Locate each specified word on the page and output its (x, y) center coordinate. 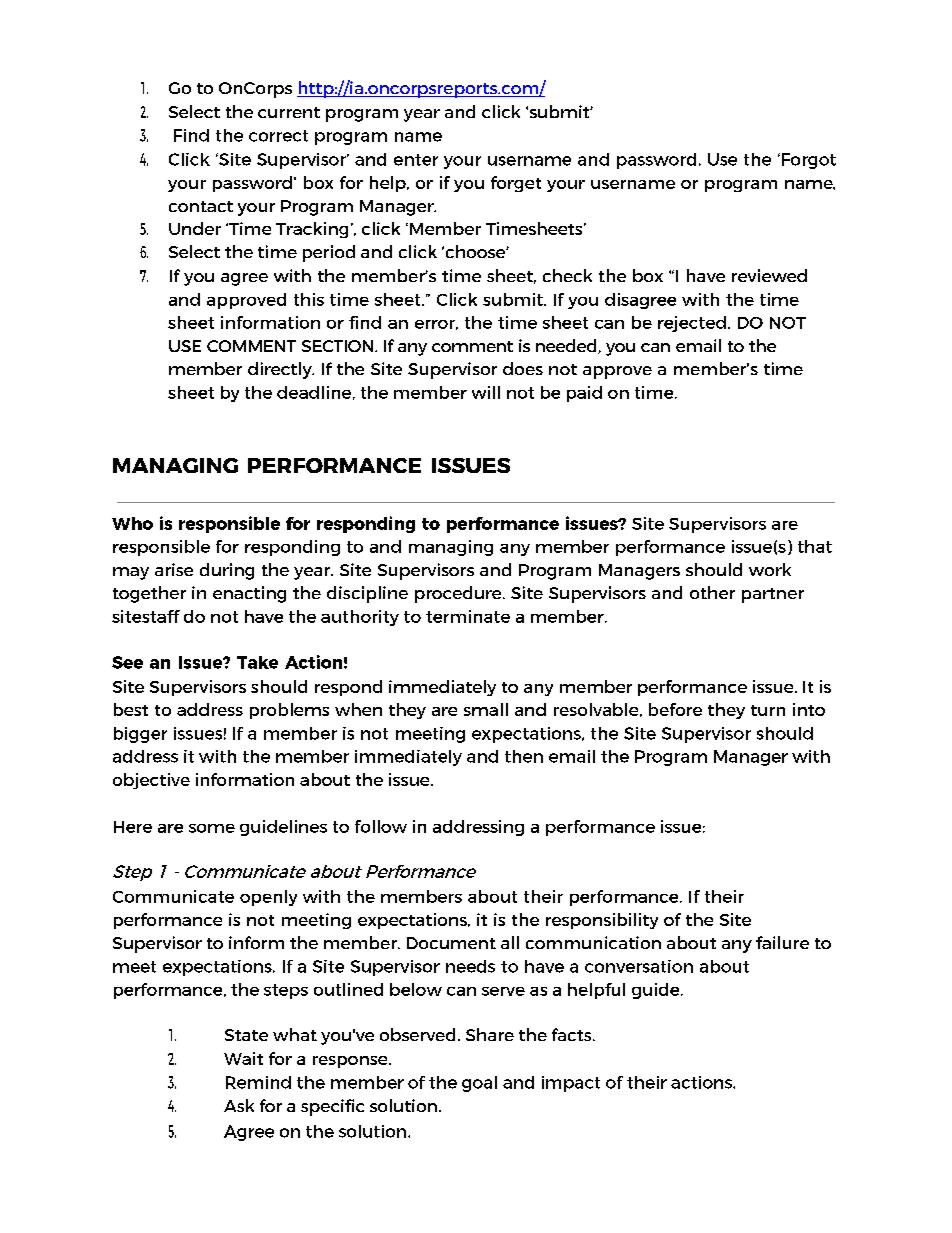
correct (278, 136)
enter (416, 160)
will (486, 392)
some (212, 828)
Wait (243, 1058)
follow (381, 826)
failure (782, 942)
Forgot (809, 161)
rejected (692, 324)
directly (281, 370)
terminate (468, 616)
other (712, 592)
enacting (249, 594)
